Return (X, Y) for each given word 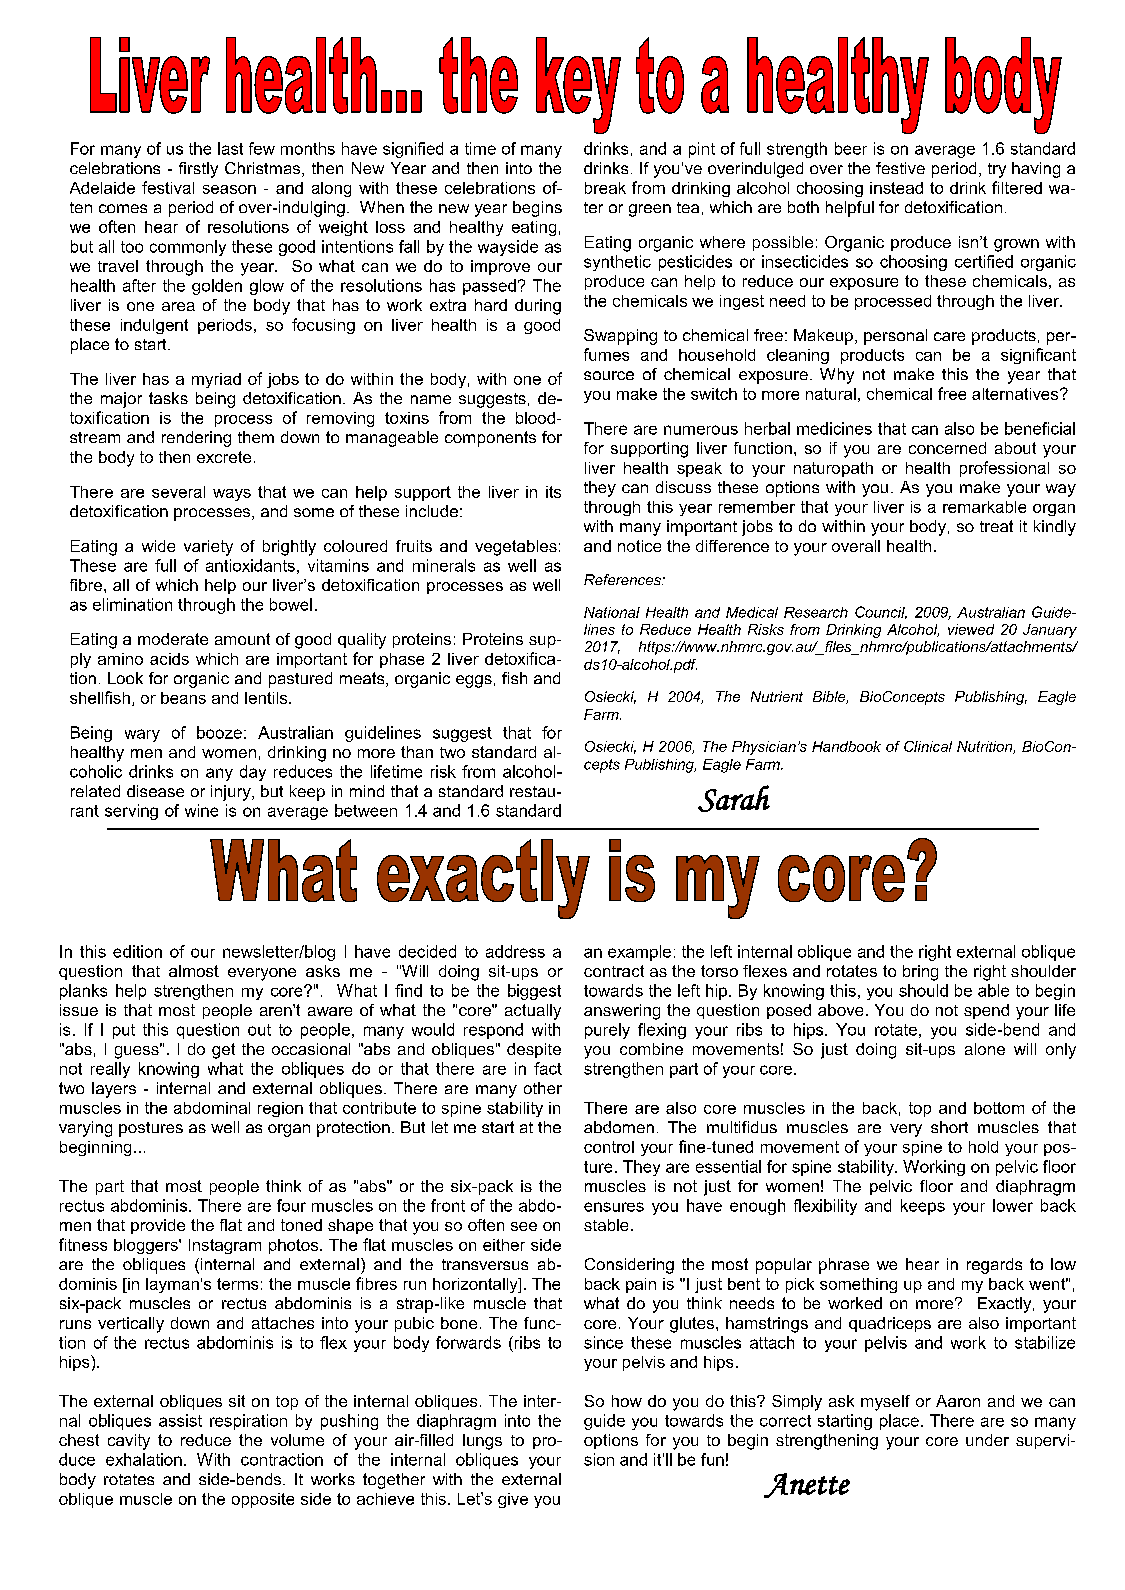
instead (896, 188)
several (178, 492)
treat (996, 526)
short (949, 1127)
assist (180, 1420)
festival (168, 187)
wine (201, 810)
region (280, 1109)
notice (639, 546)
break (605, 188)
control (609, 1147)
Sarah (734, 798)
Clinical (928, 746)
